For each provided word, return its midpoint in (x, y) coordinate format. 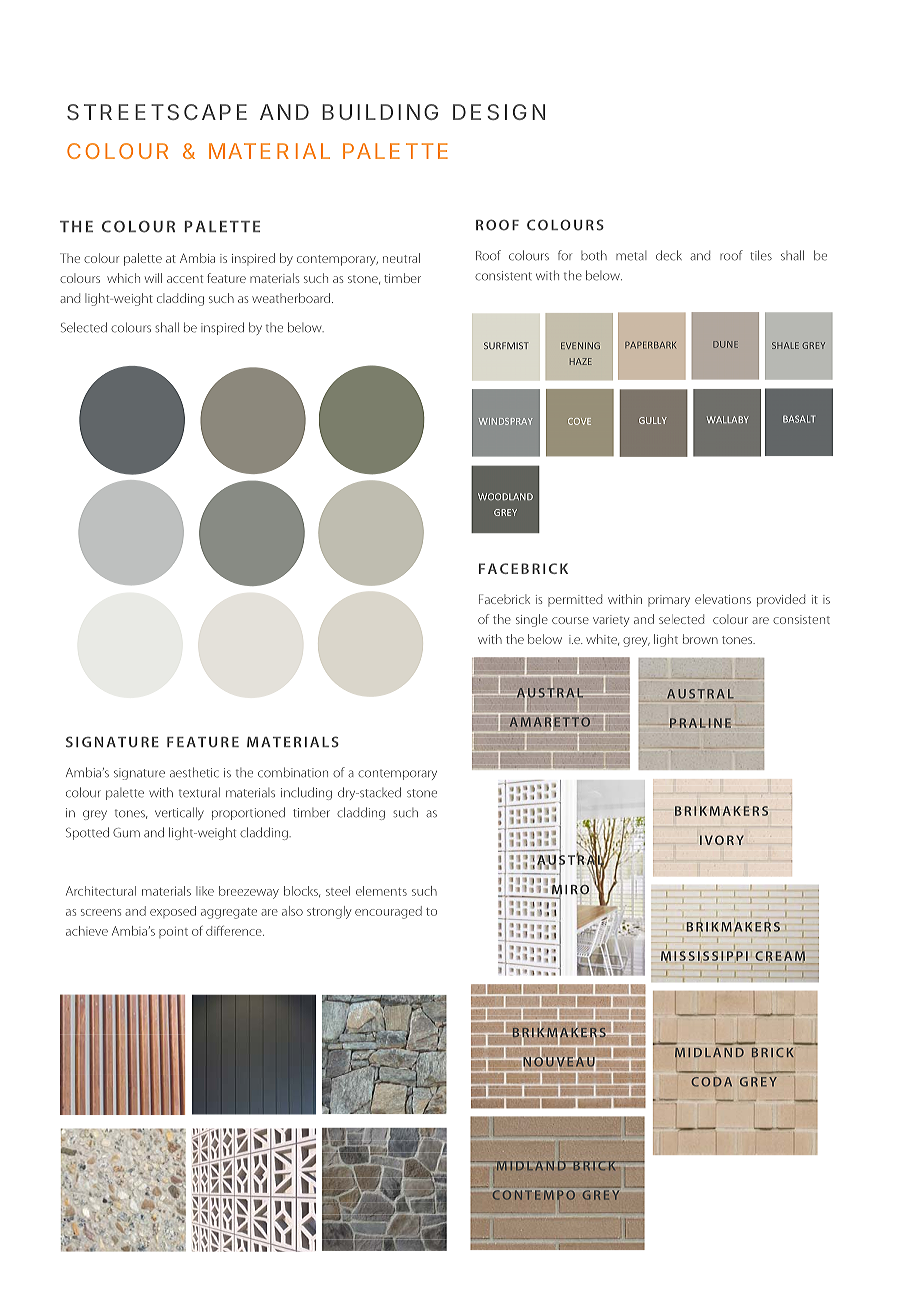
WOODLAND (505, 496)
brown (700, 639)
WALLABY (728, 419)
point (173, 932)
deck (669, 255)
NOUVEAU (559, 1062)
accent (185, 279)
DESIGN (499, 112)
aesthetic (194, 772)
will (153, 278)
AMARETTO (549, 721)
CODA (711, 1082)
